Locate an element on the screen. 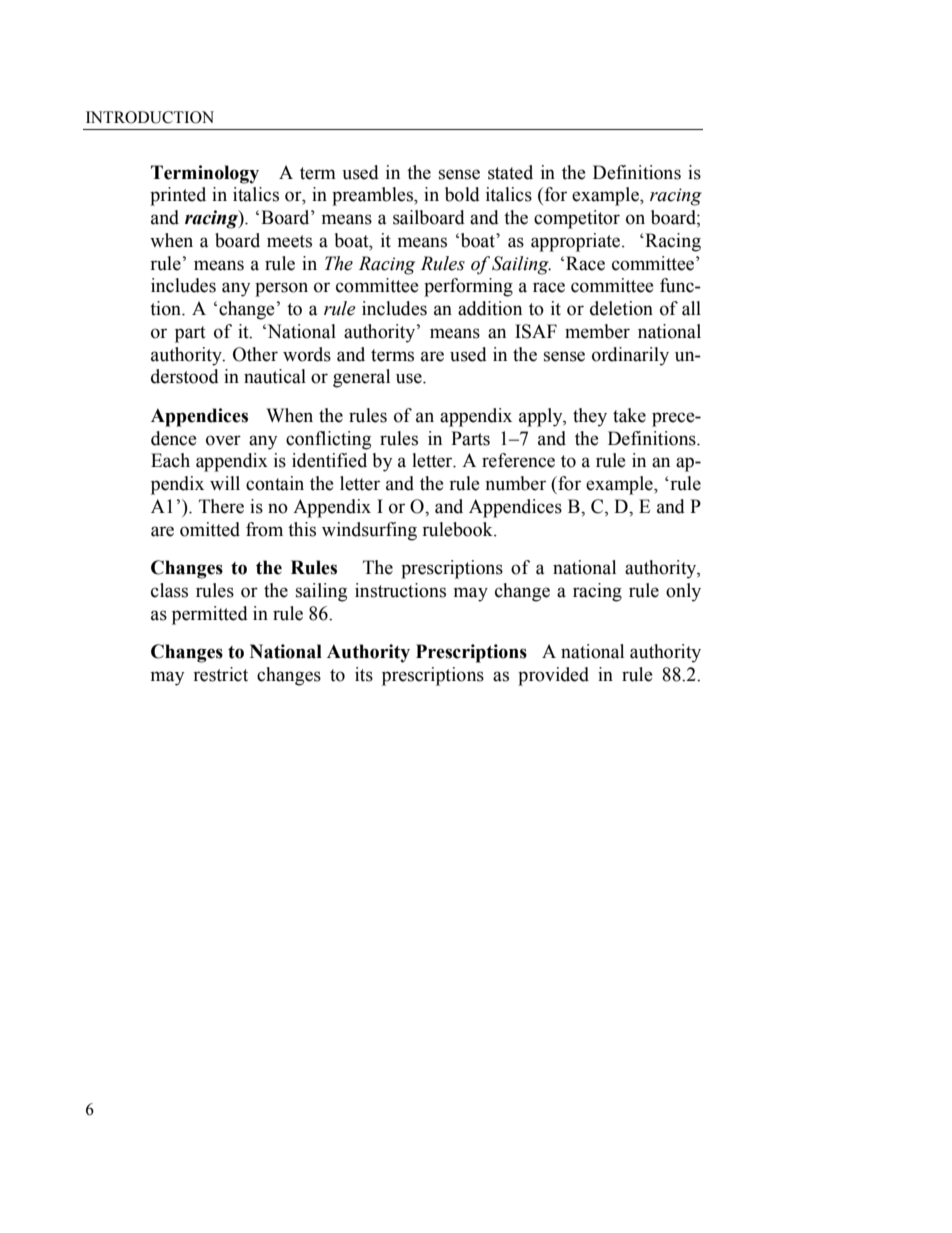  restrict is located at coordinates (220, 674).
